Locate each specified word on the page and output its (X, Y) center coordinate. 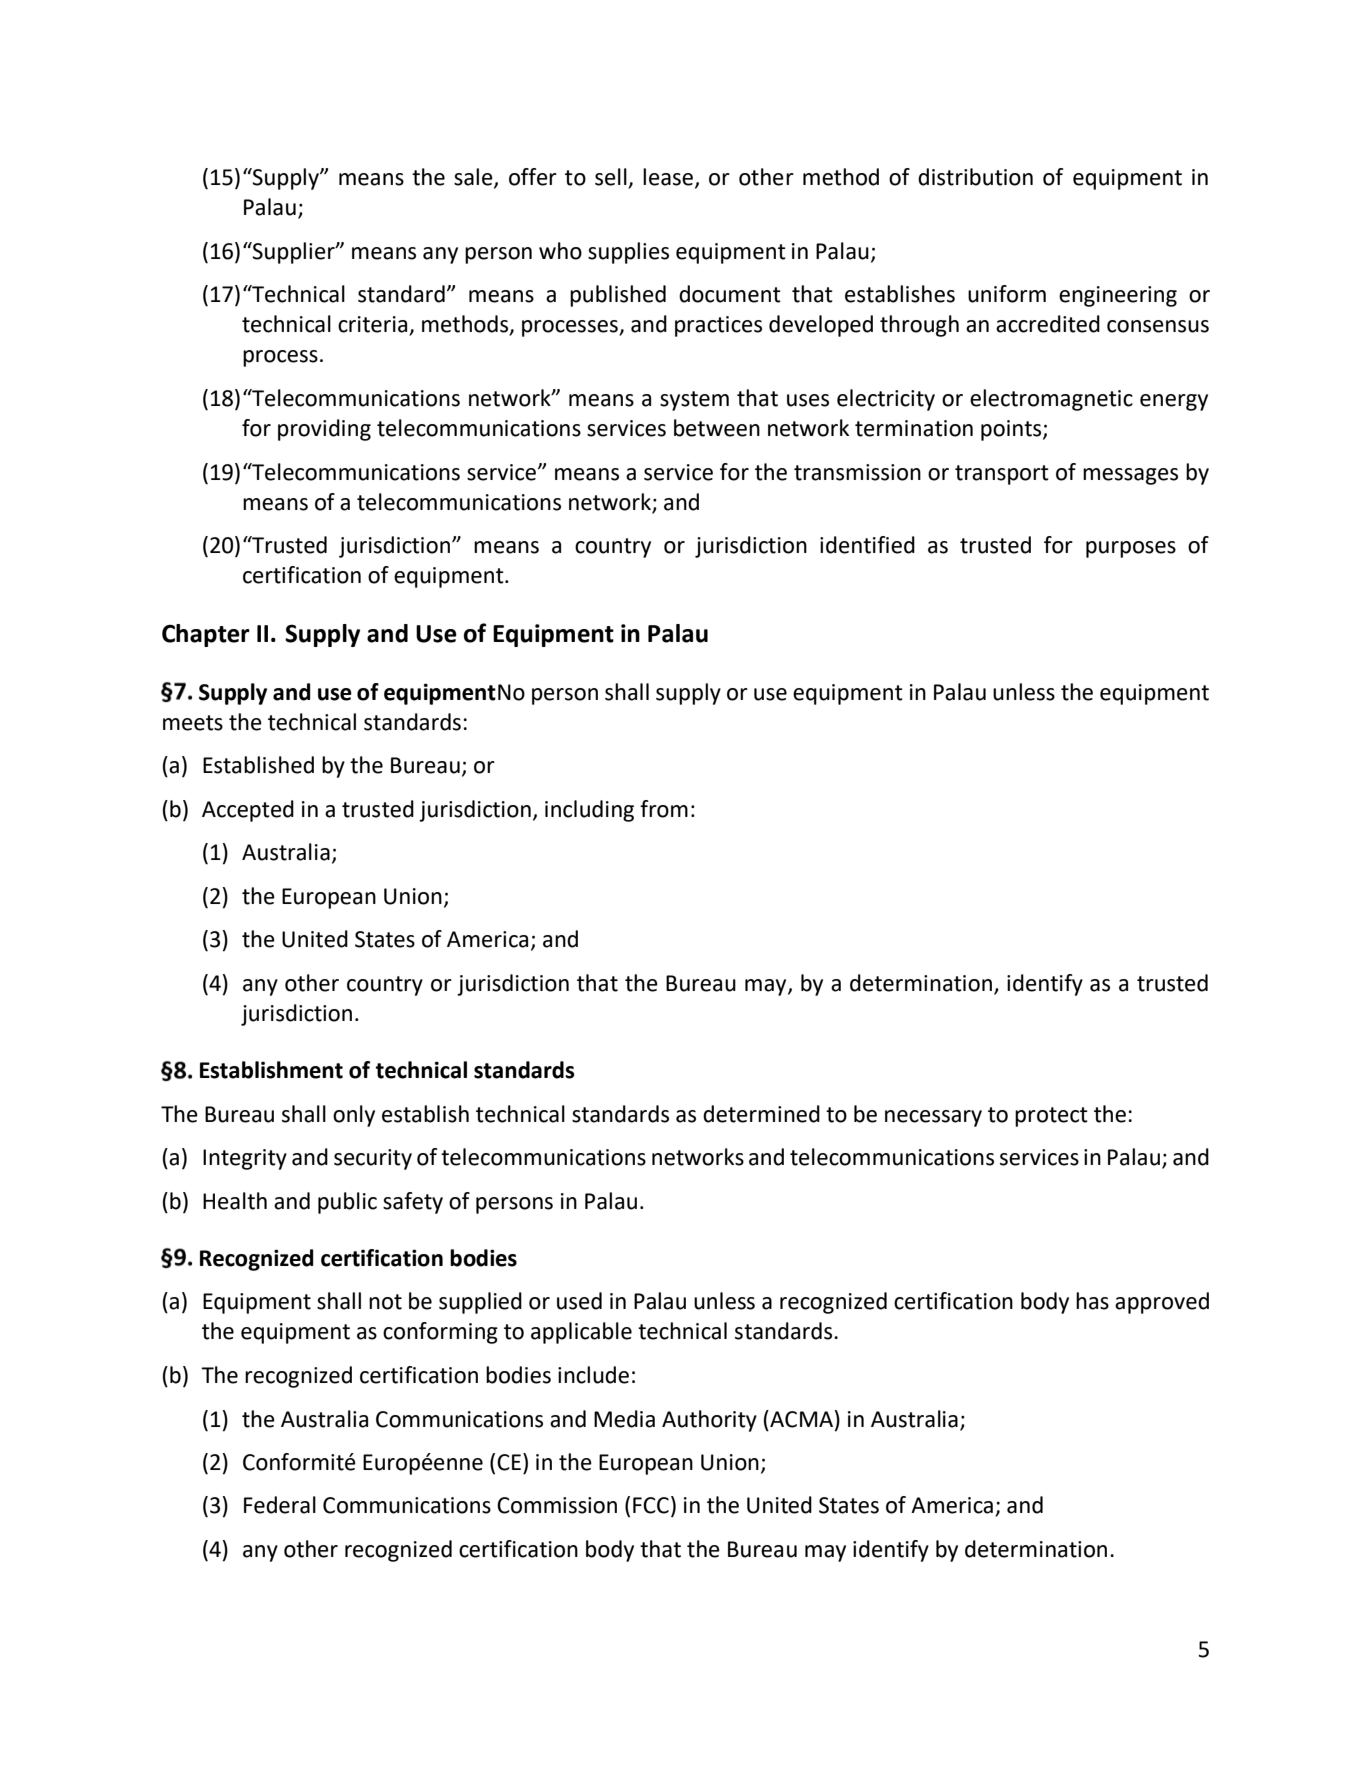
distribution (975, 177)
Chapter (206, 635)
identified (867, 545)
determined (761, 1114)
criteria (374, 325)
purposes (1131, 549)
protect (1051, 1117)
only (354, 1116)
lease (669, 178)
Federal (280, 1505)
